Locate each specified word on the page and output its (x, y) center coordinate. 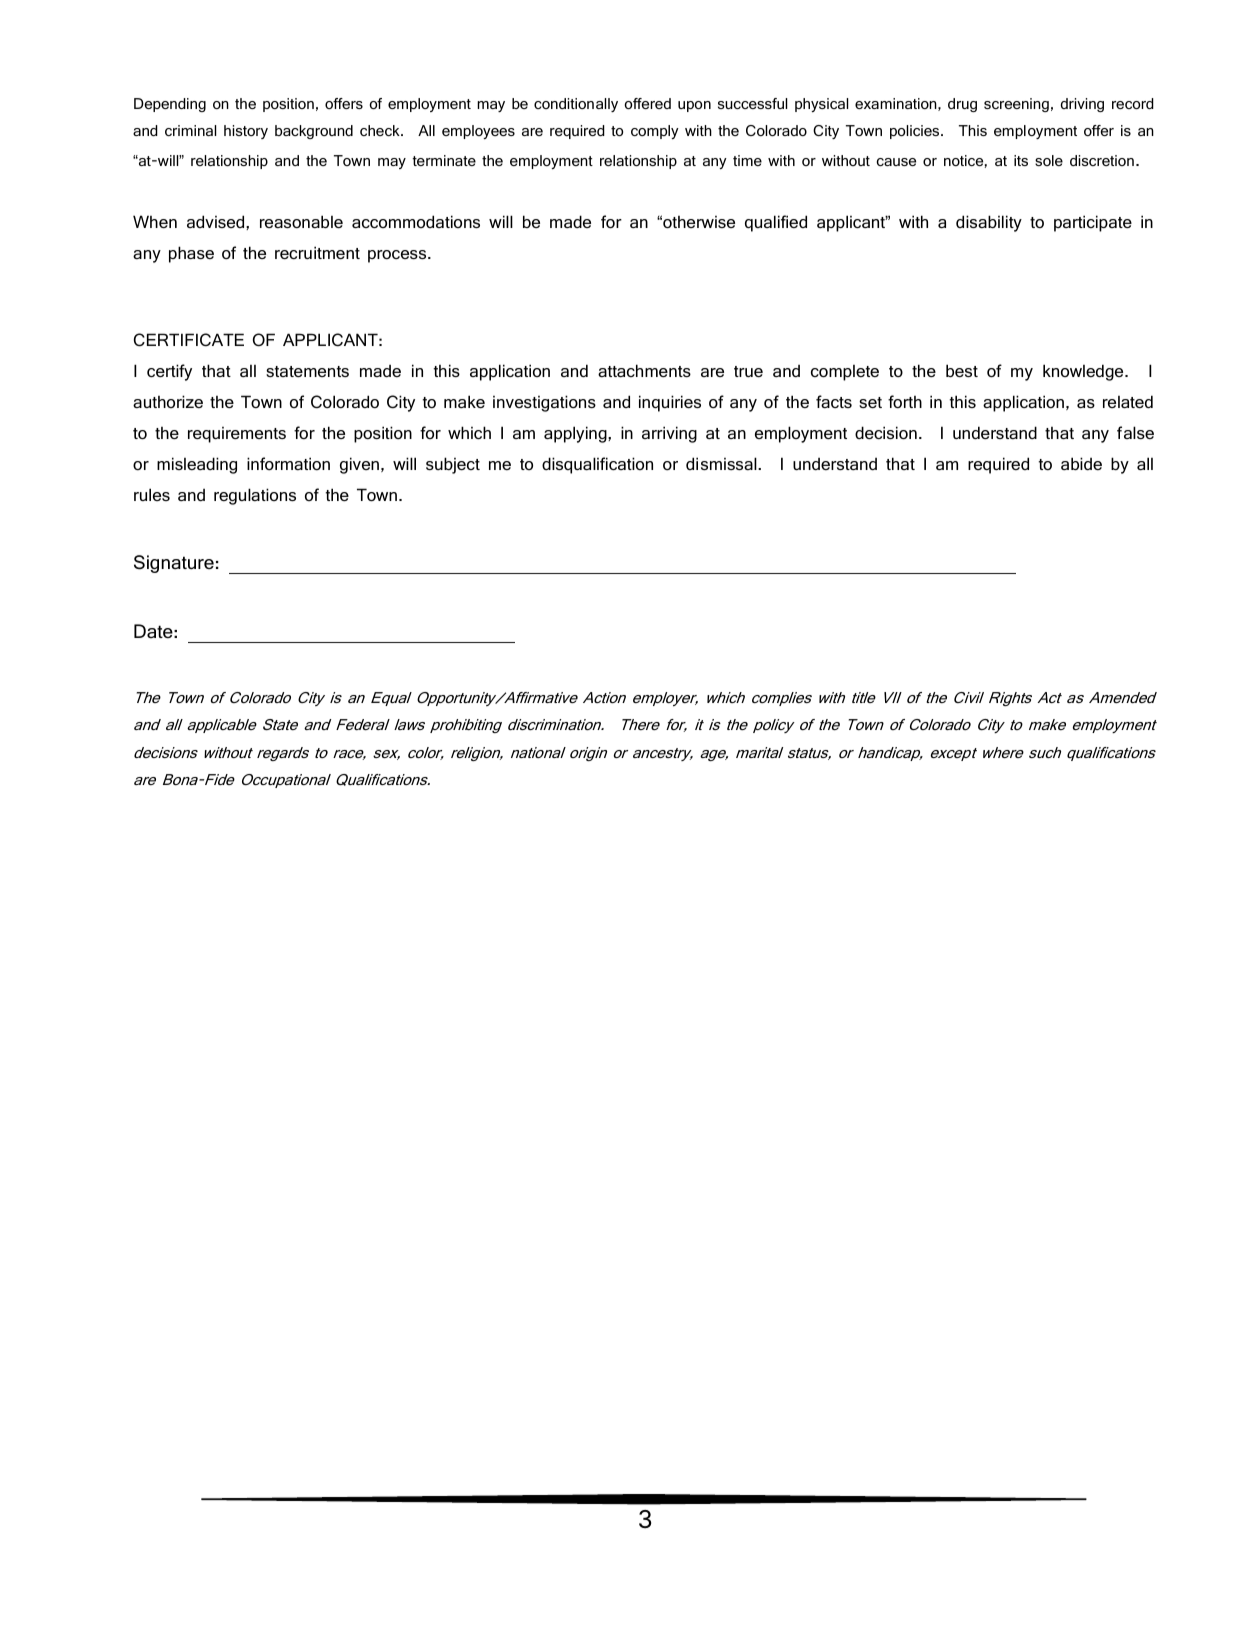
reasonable (301, 222)
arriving (669, 434)
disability (989, 223)
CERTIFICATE (189, 340)
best (962, 371)
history (246, 132)
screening (1016, 105)
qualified (776, 223)
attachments (644, 371)
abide (1081, 463)
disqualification (597, 465)
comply (655, 132)
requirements (237, 435)
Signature (174, 564)
